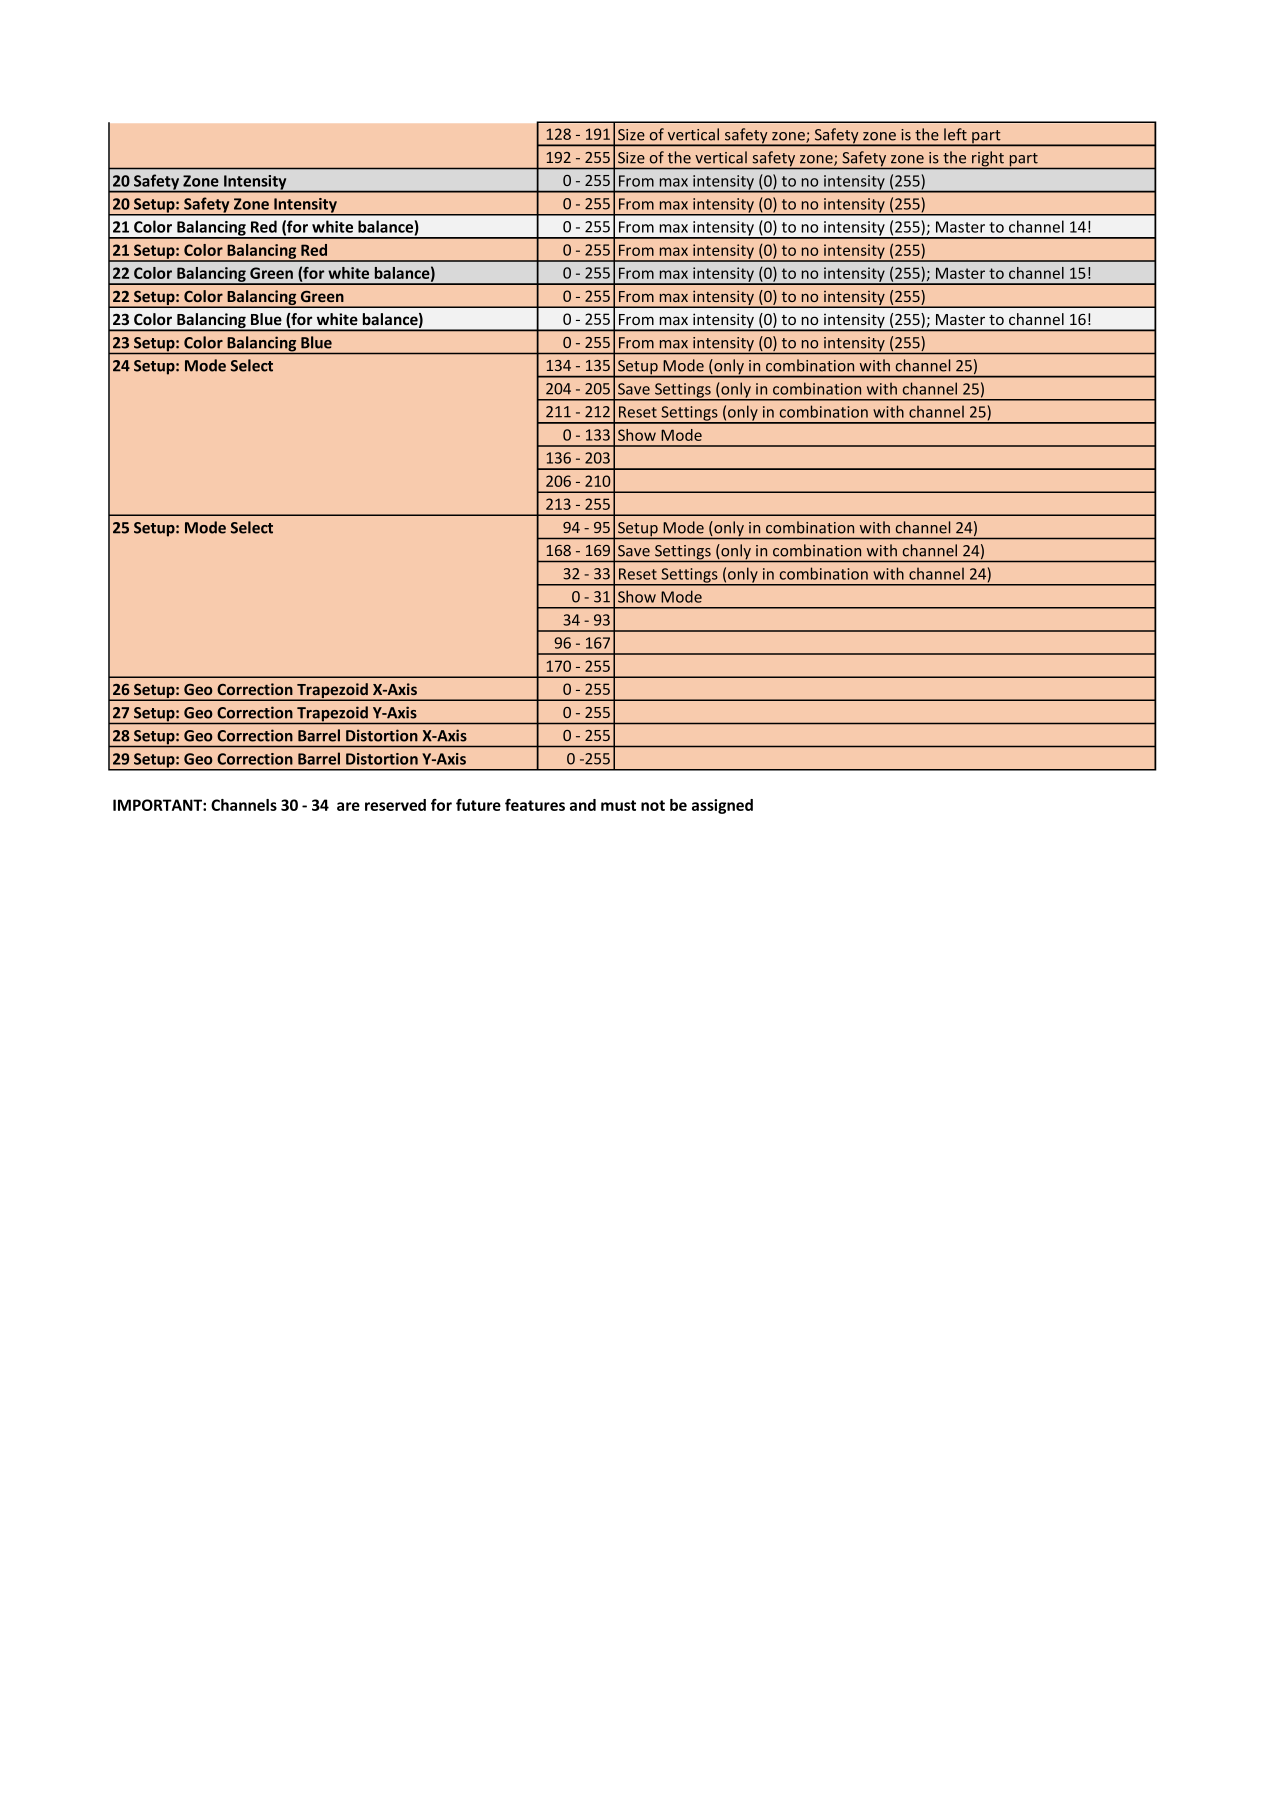  What do you see at coordinates (618, 805) in the page?
I see `must` at bounding box center [618, 805].
